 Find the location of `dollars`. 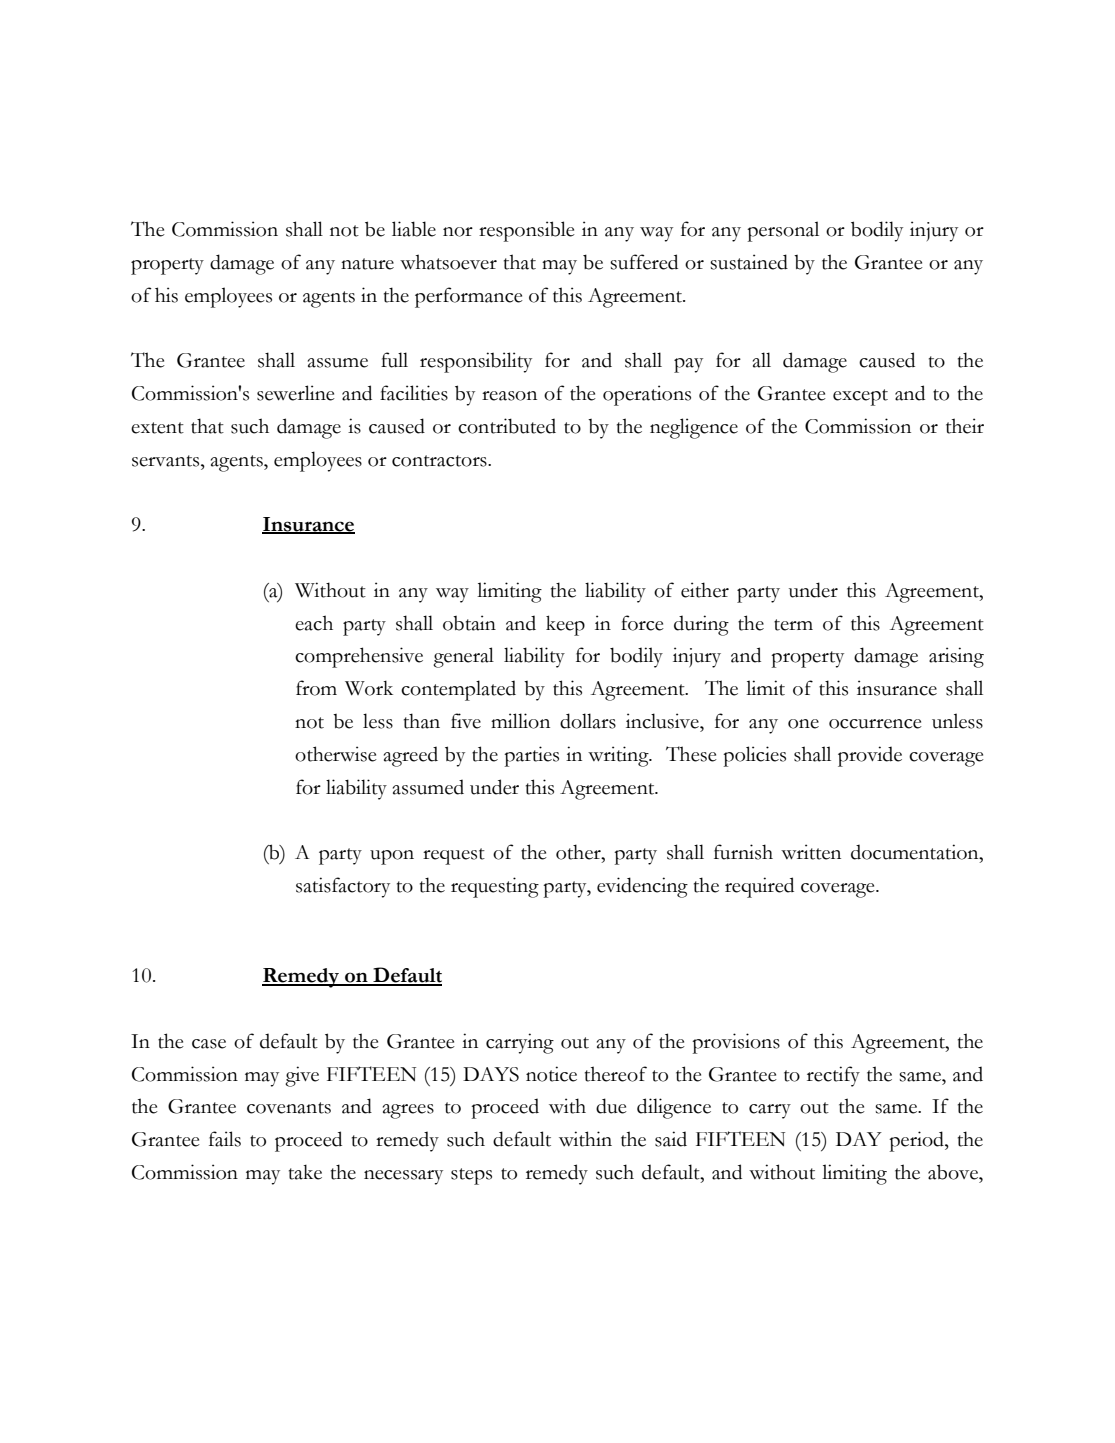

dollars is located at coordinates (588, 721).
